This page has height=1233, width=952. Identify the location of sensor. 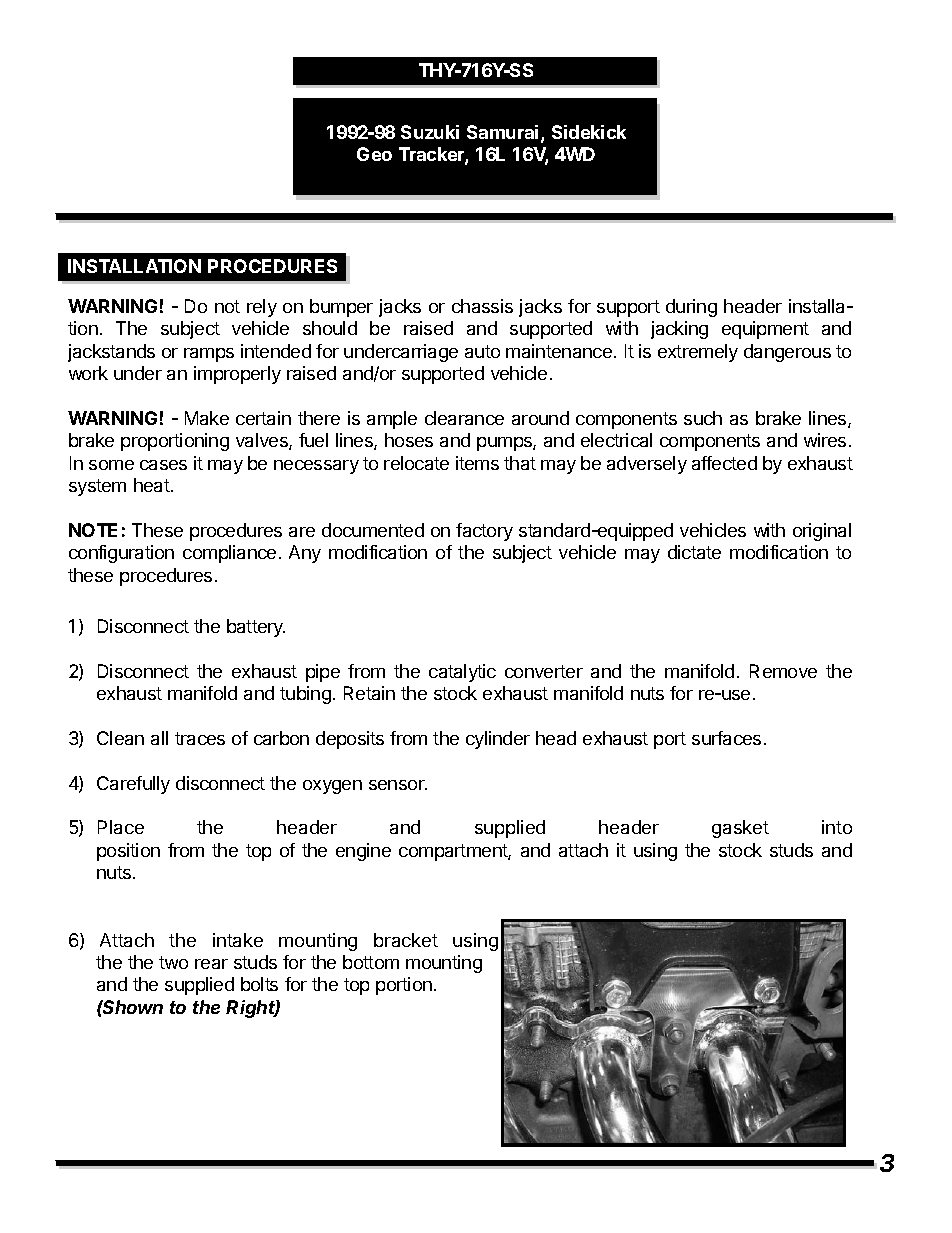
(398, 785).
